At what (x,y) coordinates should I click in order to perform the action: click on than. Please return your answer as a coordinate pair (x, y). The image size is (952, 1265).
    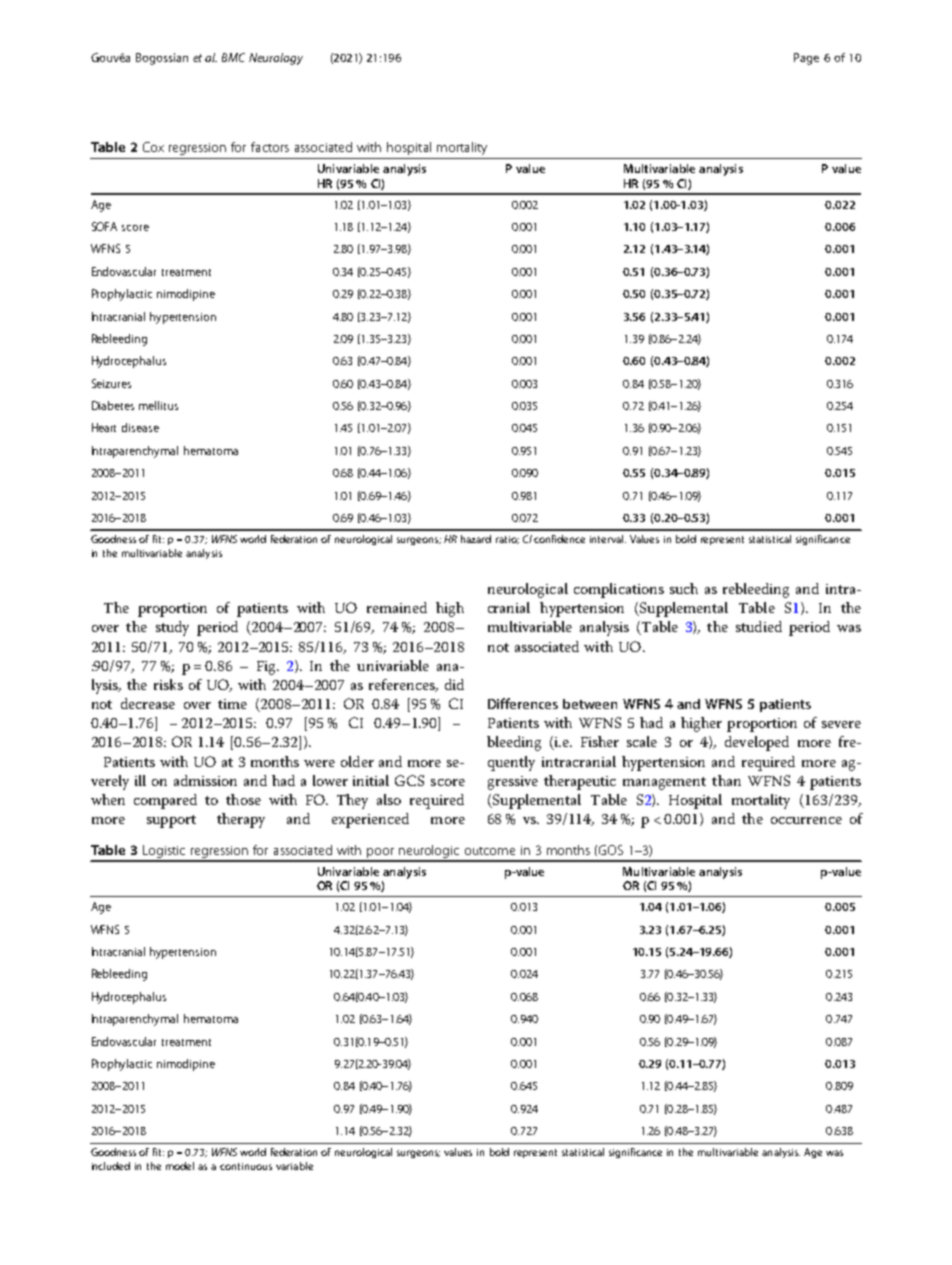
    Looking at the image, I should click on (726, 780).
